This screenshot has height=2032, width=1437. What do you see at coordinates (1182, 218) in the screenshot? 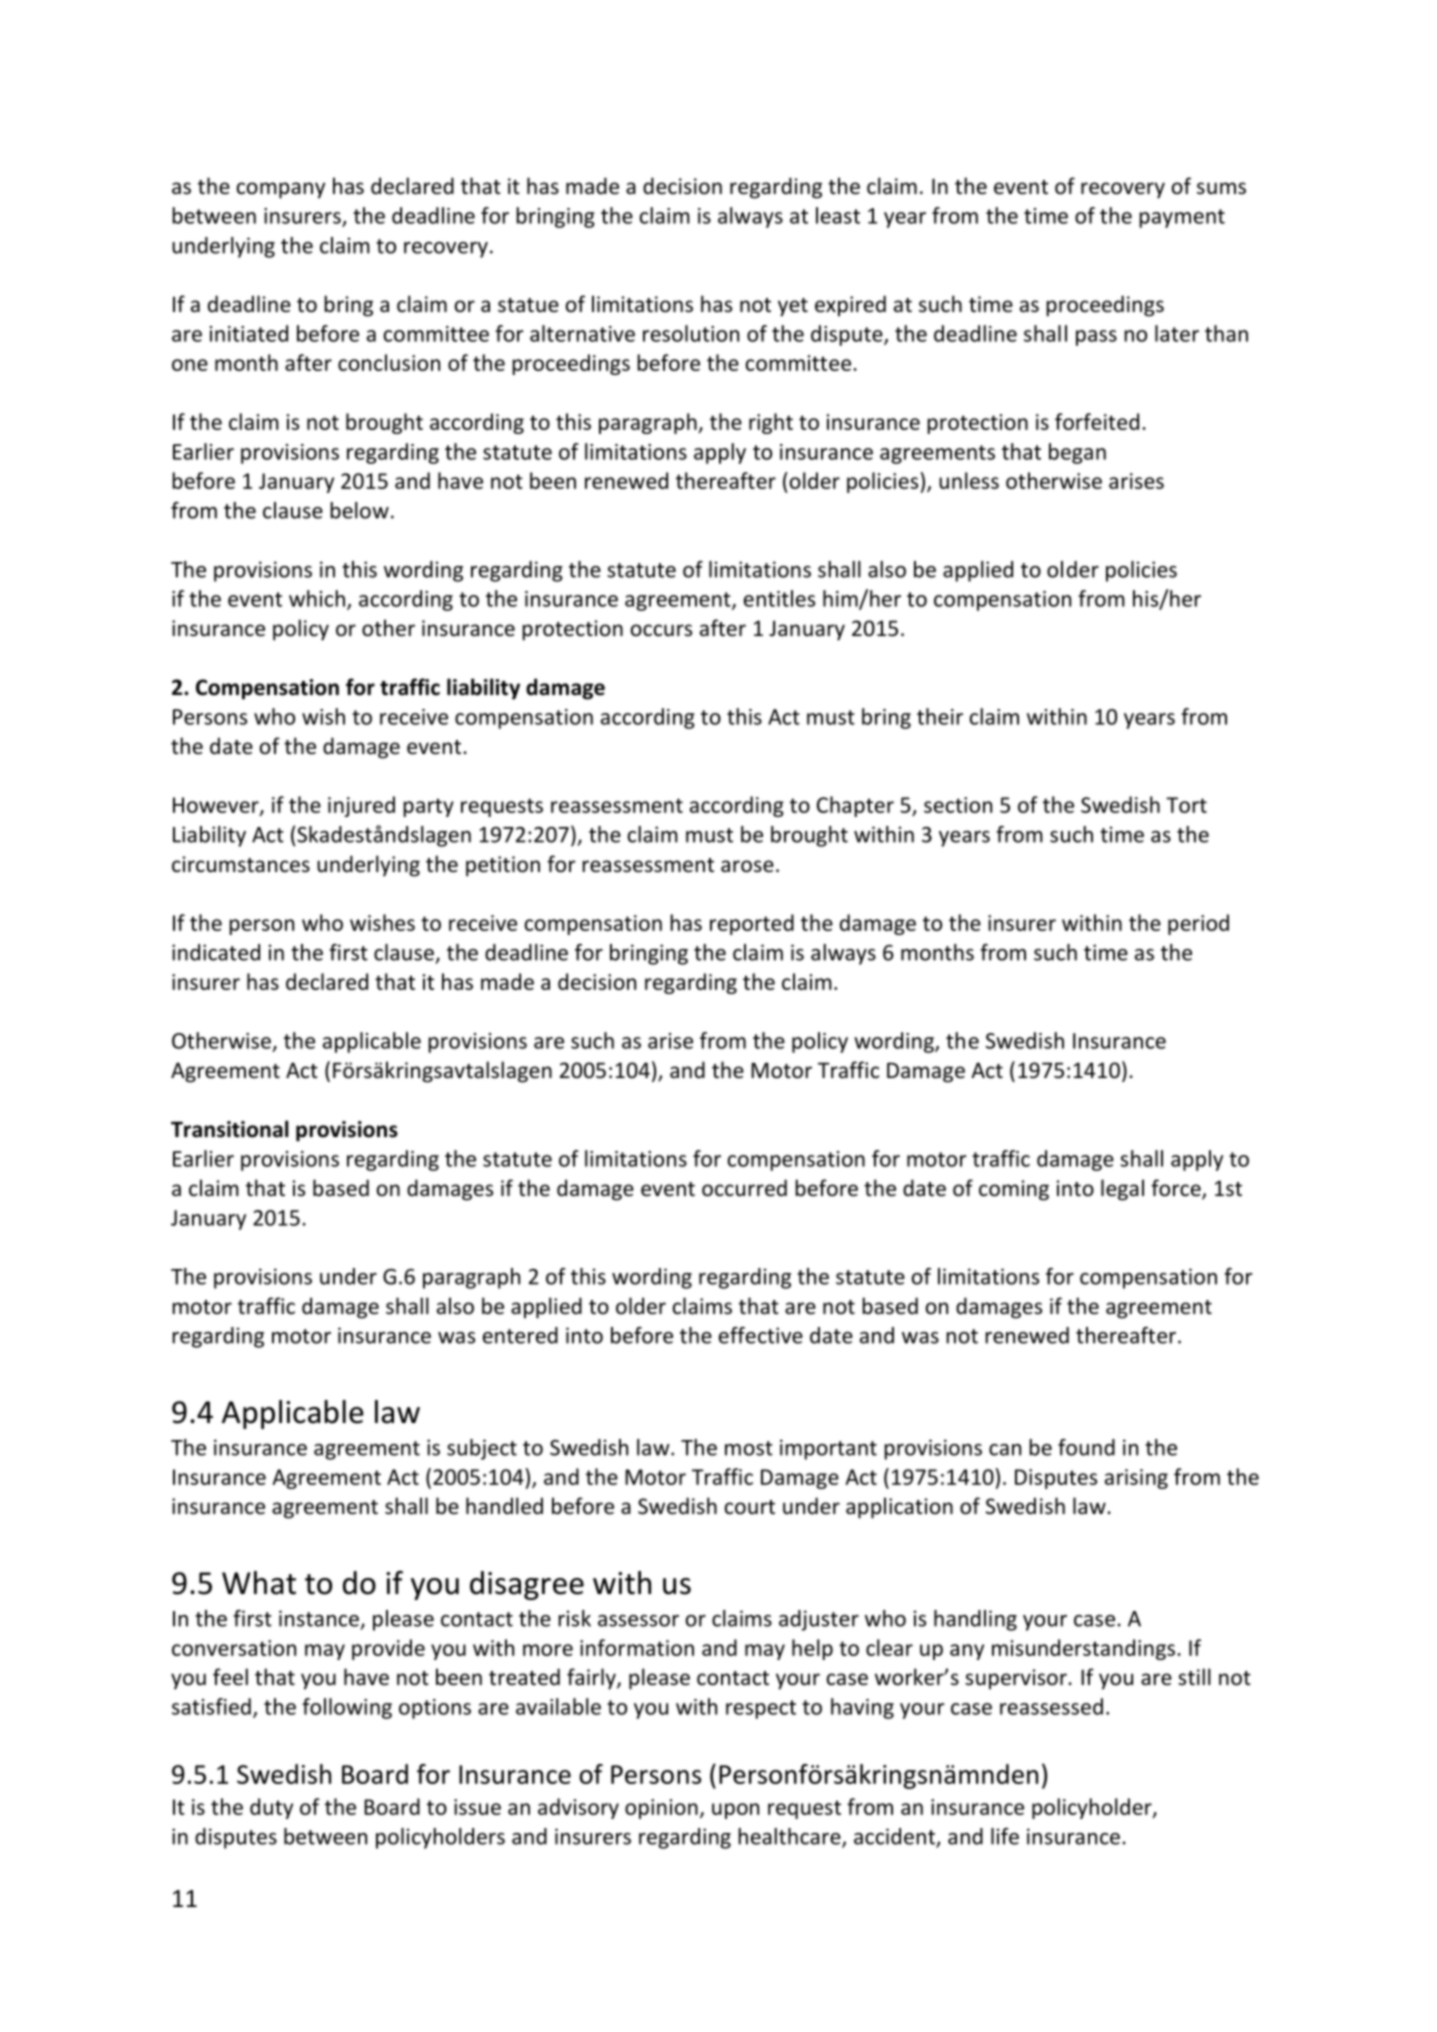
I see `payment` at bounding box center [1182, 218].
